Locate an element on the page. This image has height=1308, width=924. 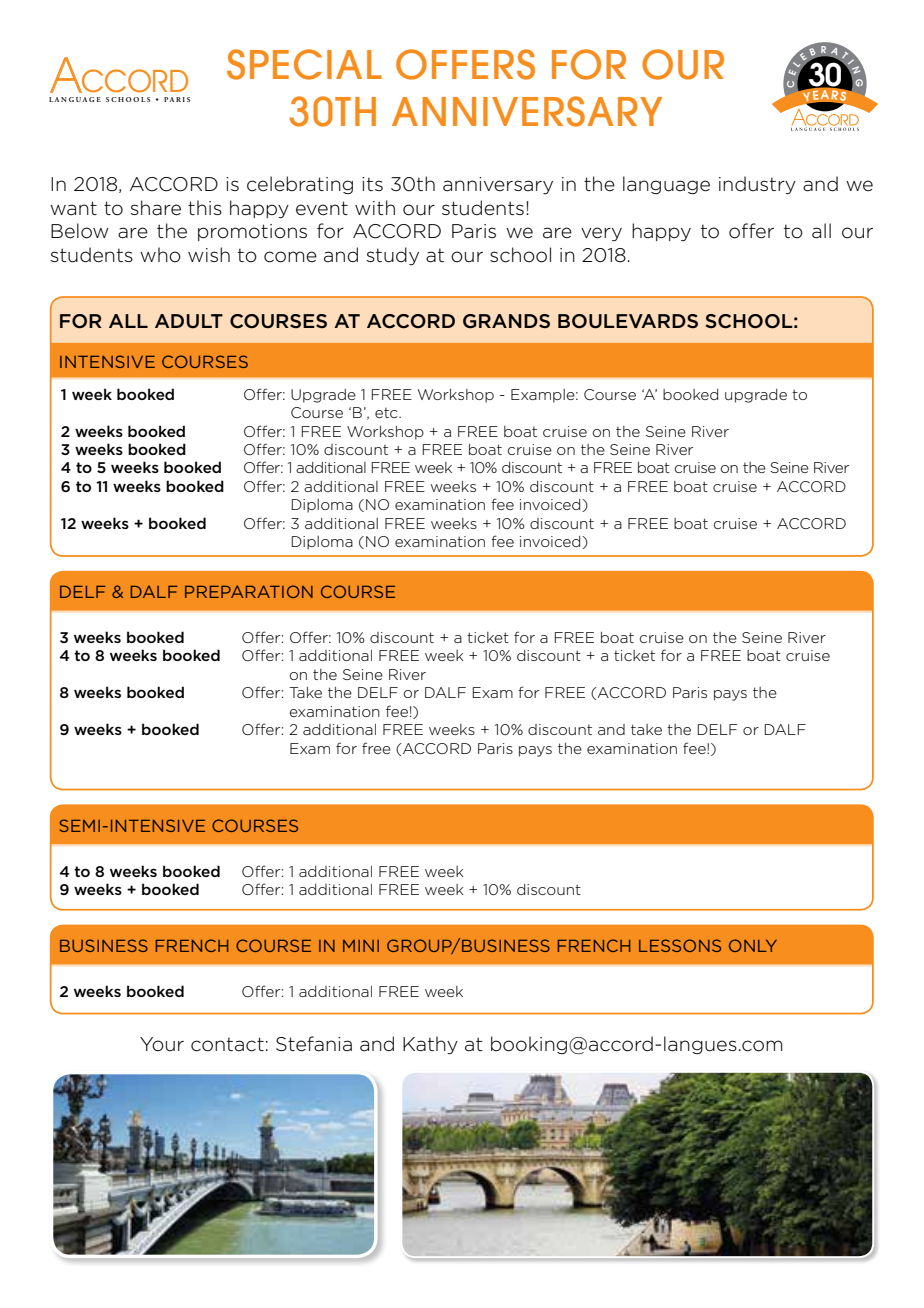
language is located at coordinates (666, 185).
